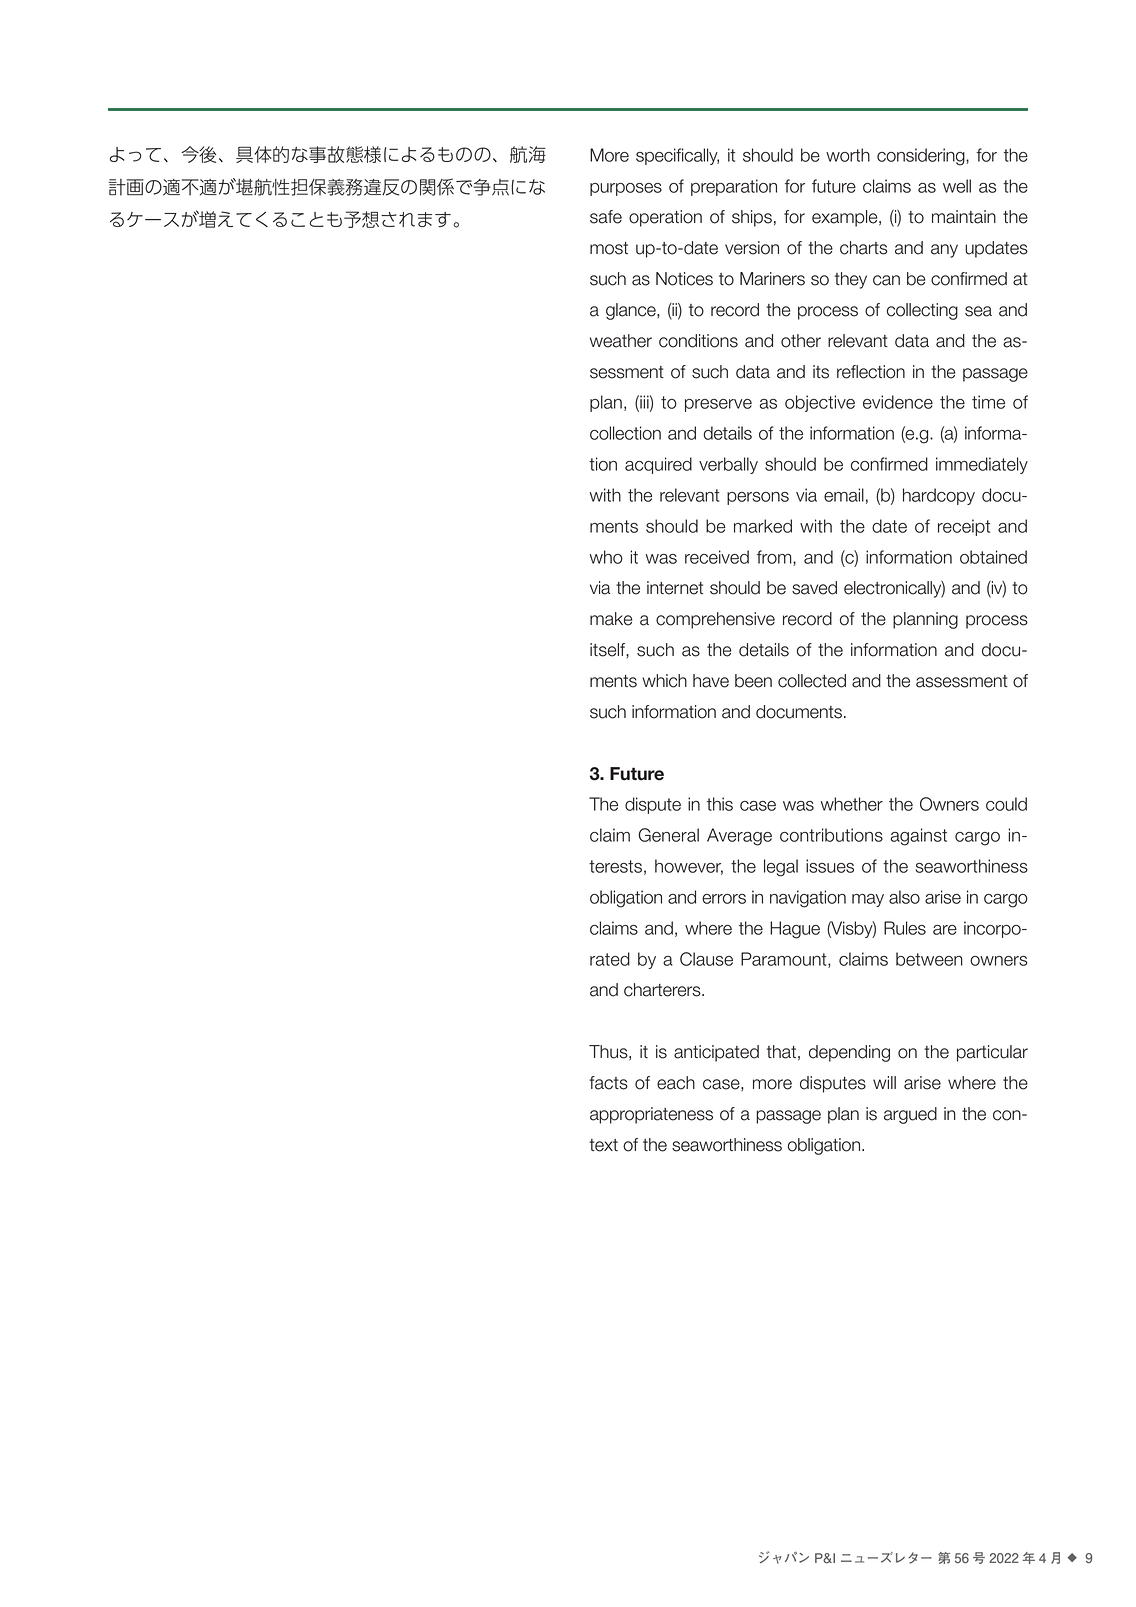 The height and width of the page is (1607, 1136). What do you see at coordinates (992, 1053) in the page?
I see `particular` at bounding box center [992, 1053].
